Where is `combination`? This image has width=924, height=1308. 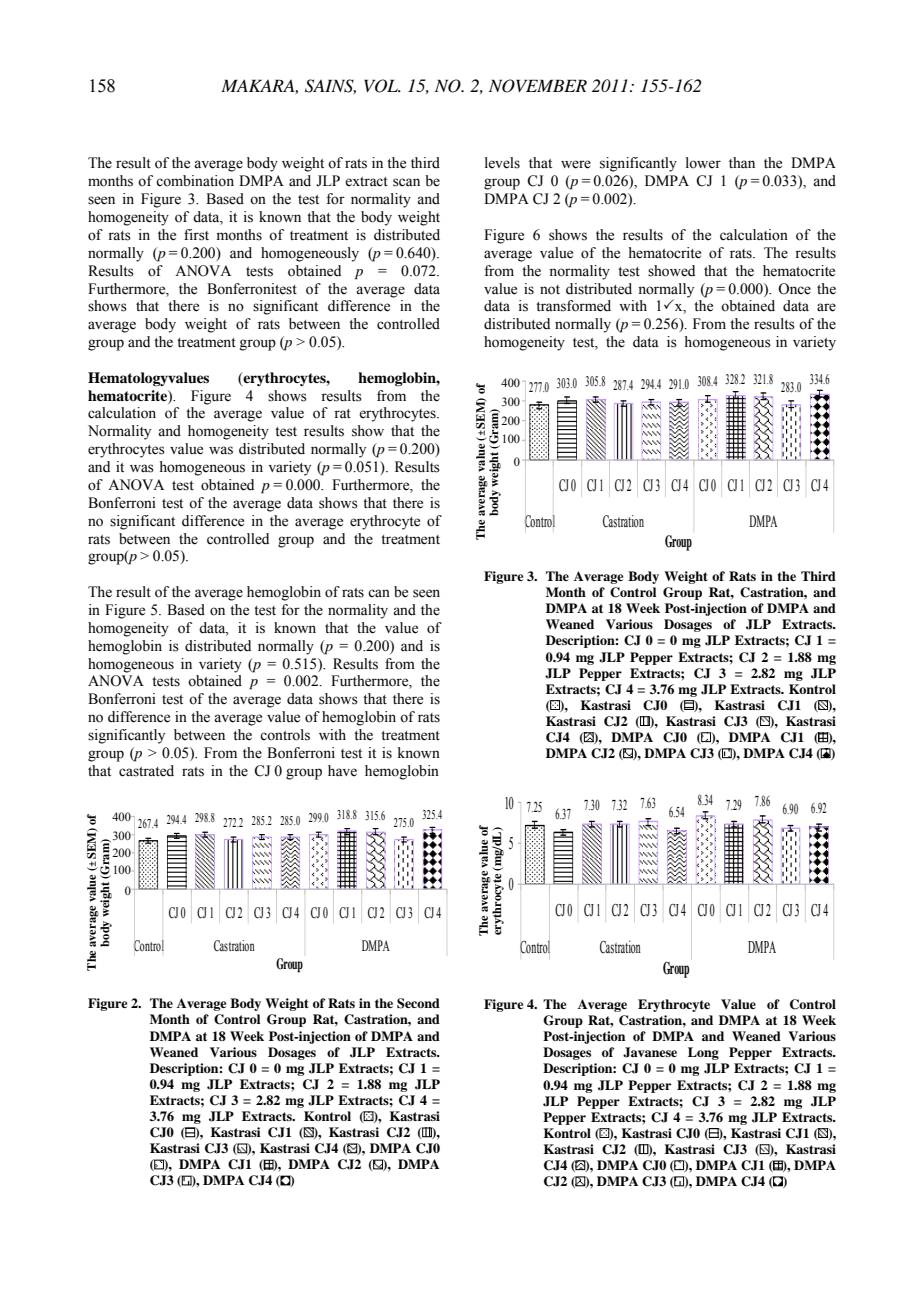 combination is located at coordinates (195, 181).
